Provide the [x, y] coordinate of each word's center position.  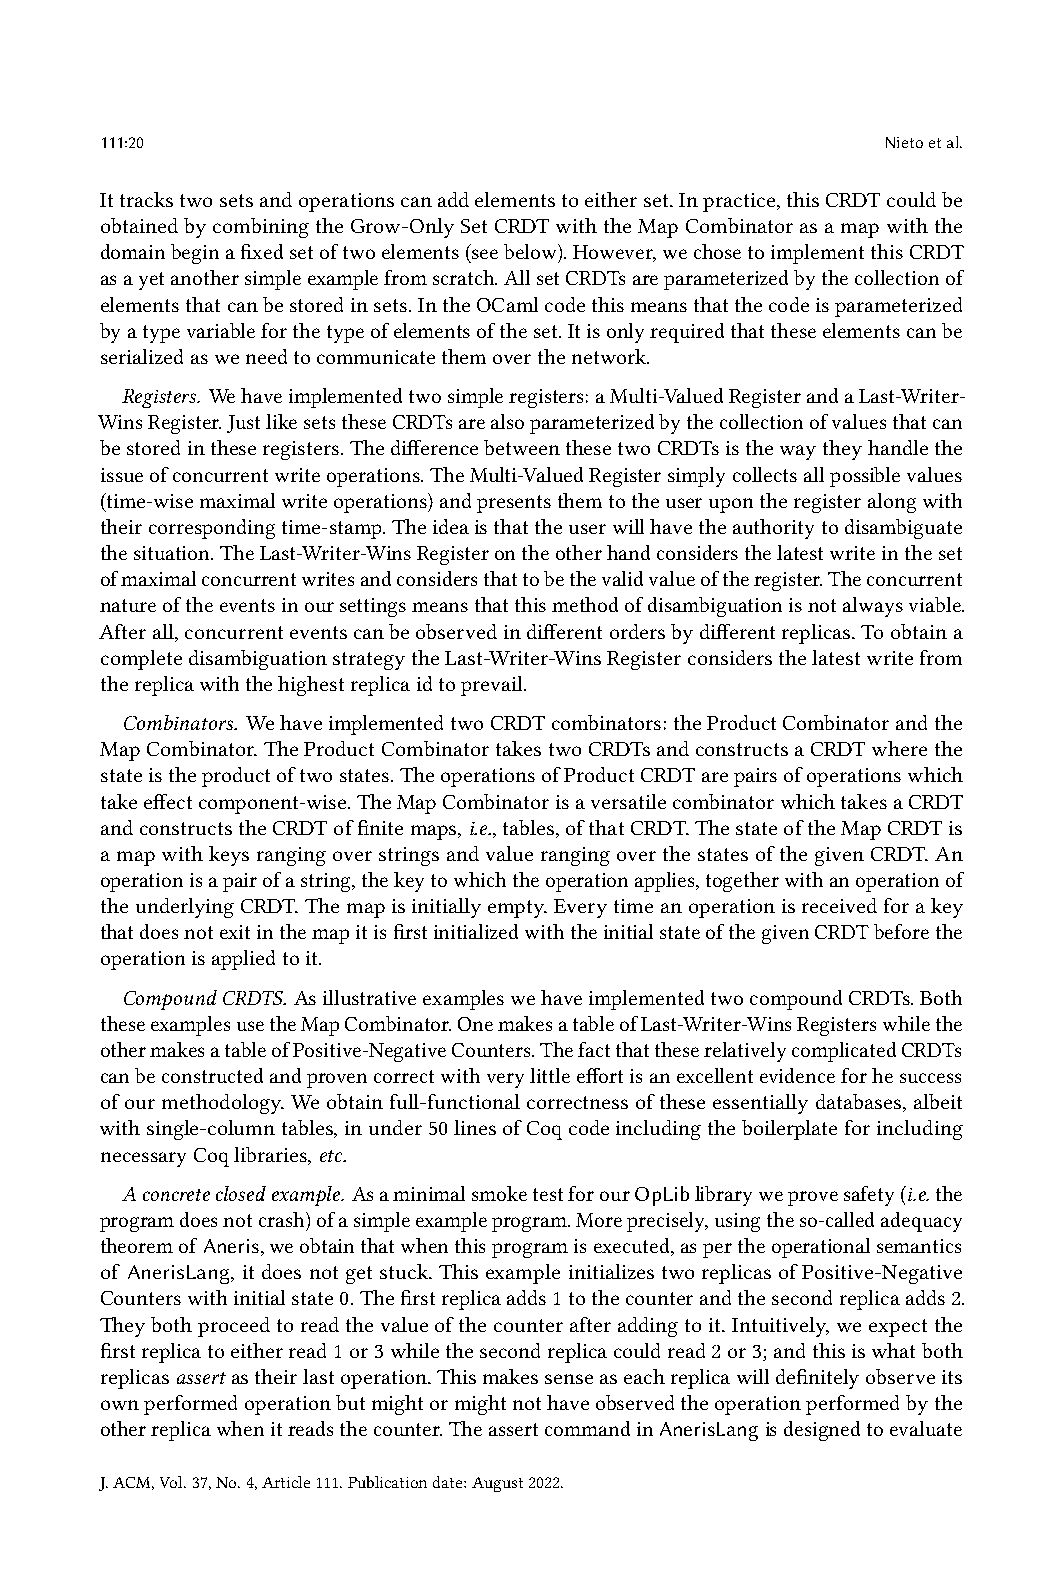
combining [261, 228]
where [899, 748]
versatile [628, 801]
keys [229, 856]
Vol [172, 1482]
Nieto [904, 142]
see [485, 254]
